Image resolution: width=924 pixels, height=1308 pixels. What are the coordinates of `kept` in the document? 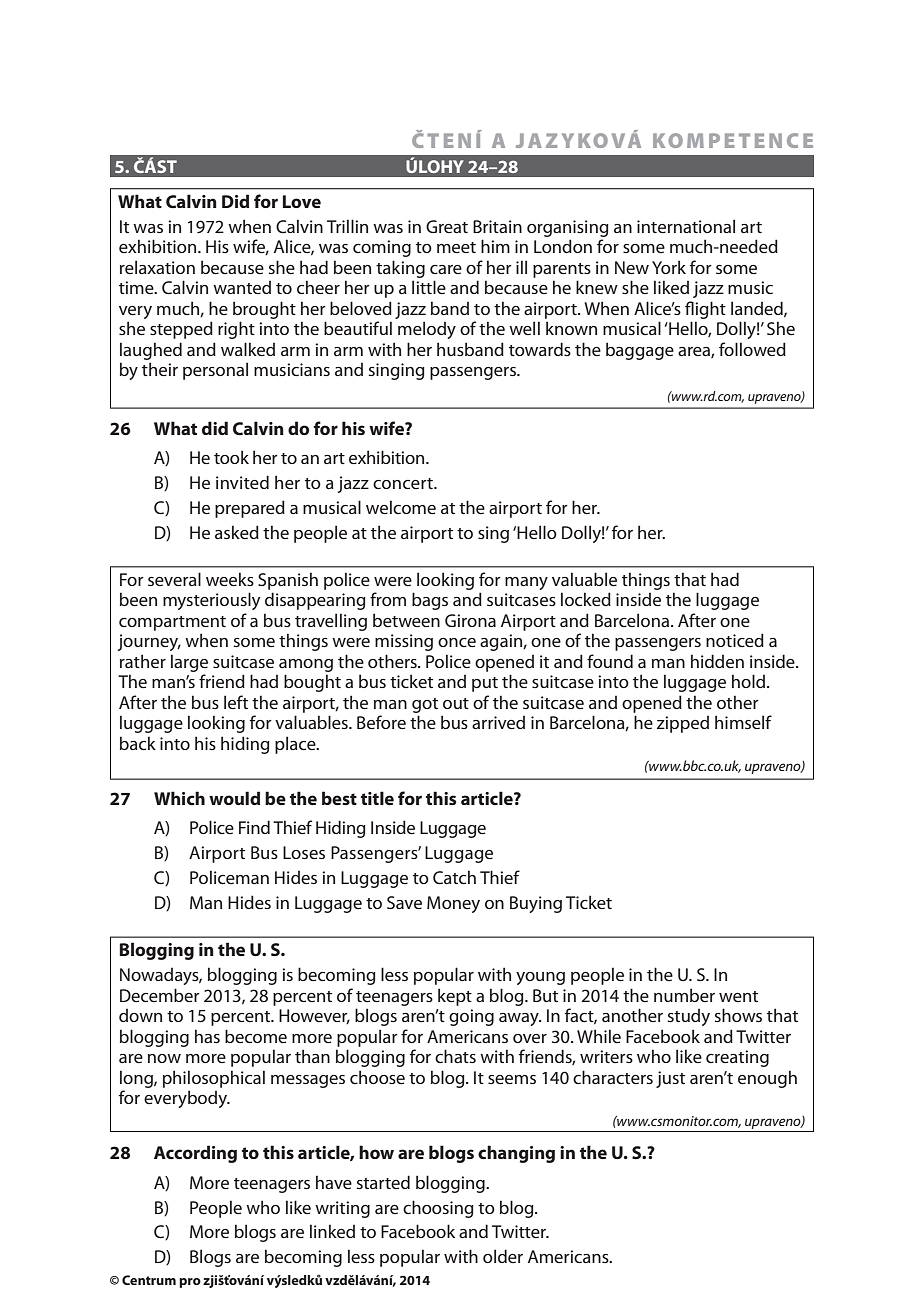 It's located at (455, 997).
